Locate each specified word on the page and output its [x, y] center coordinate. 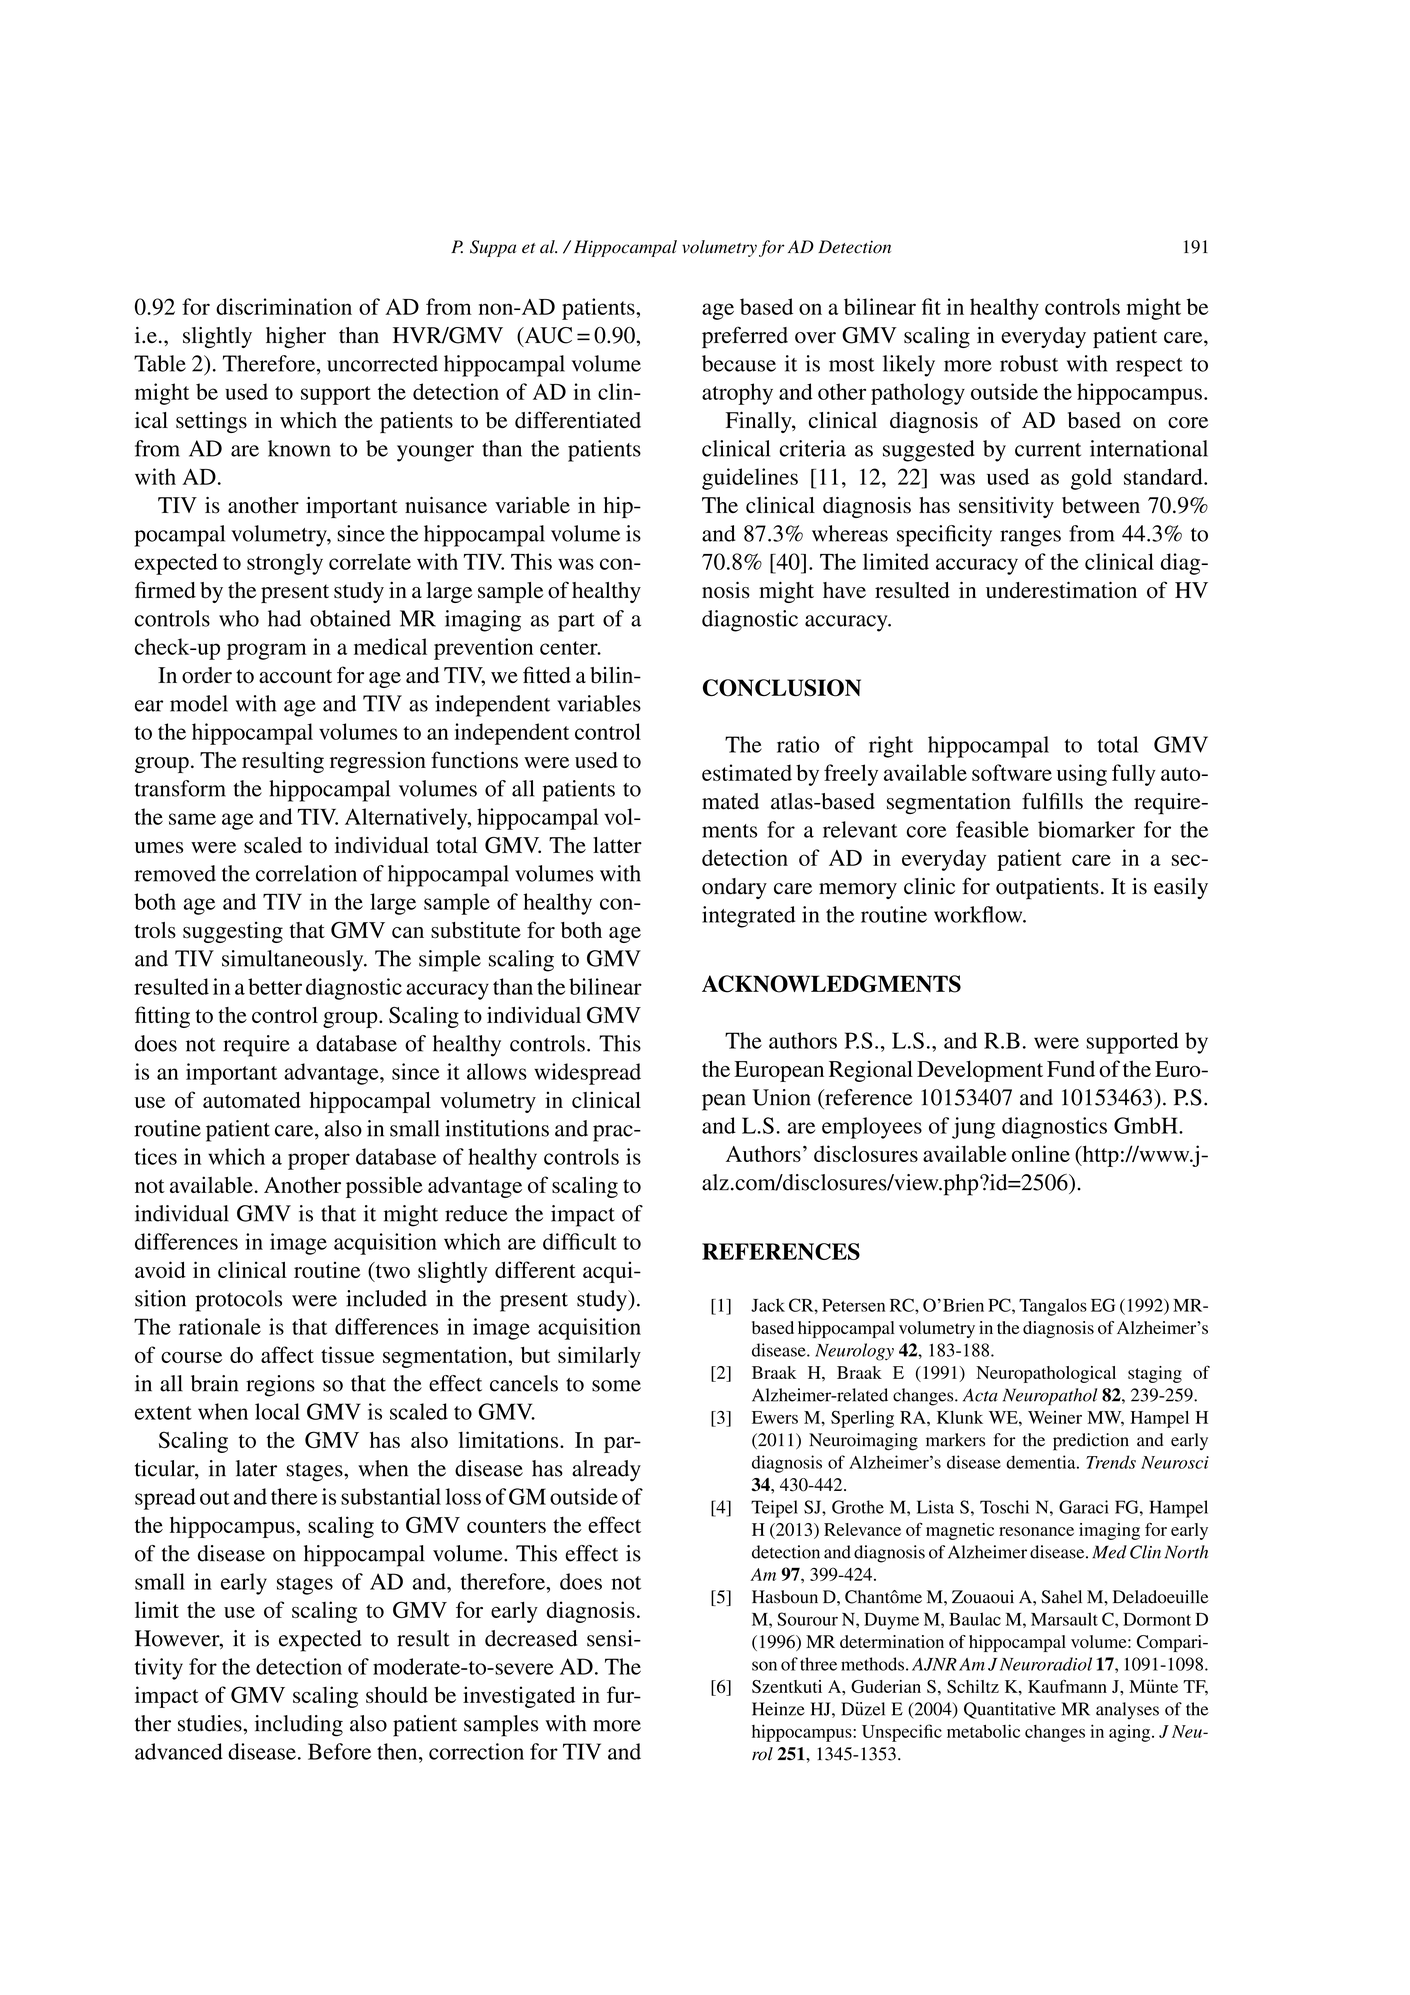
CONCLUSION [782, 688]
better [275, 986]
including [299, 1726]
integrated [749, 917]
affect [287, 1354]
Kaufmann [1067, 1686]
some [616, 1386]
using [1082, 775]
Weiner [1055, 1417]
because [739, 363]
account [295, 676]
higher [296, 337]
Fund [1071, 1069]
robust [1029, 363]
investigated [519, 1697]
